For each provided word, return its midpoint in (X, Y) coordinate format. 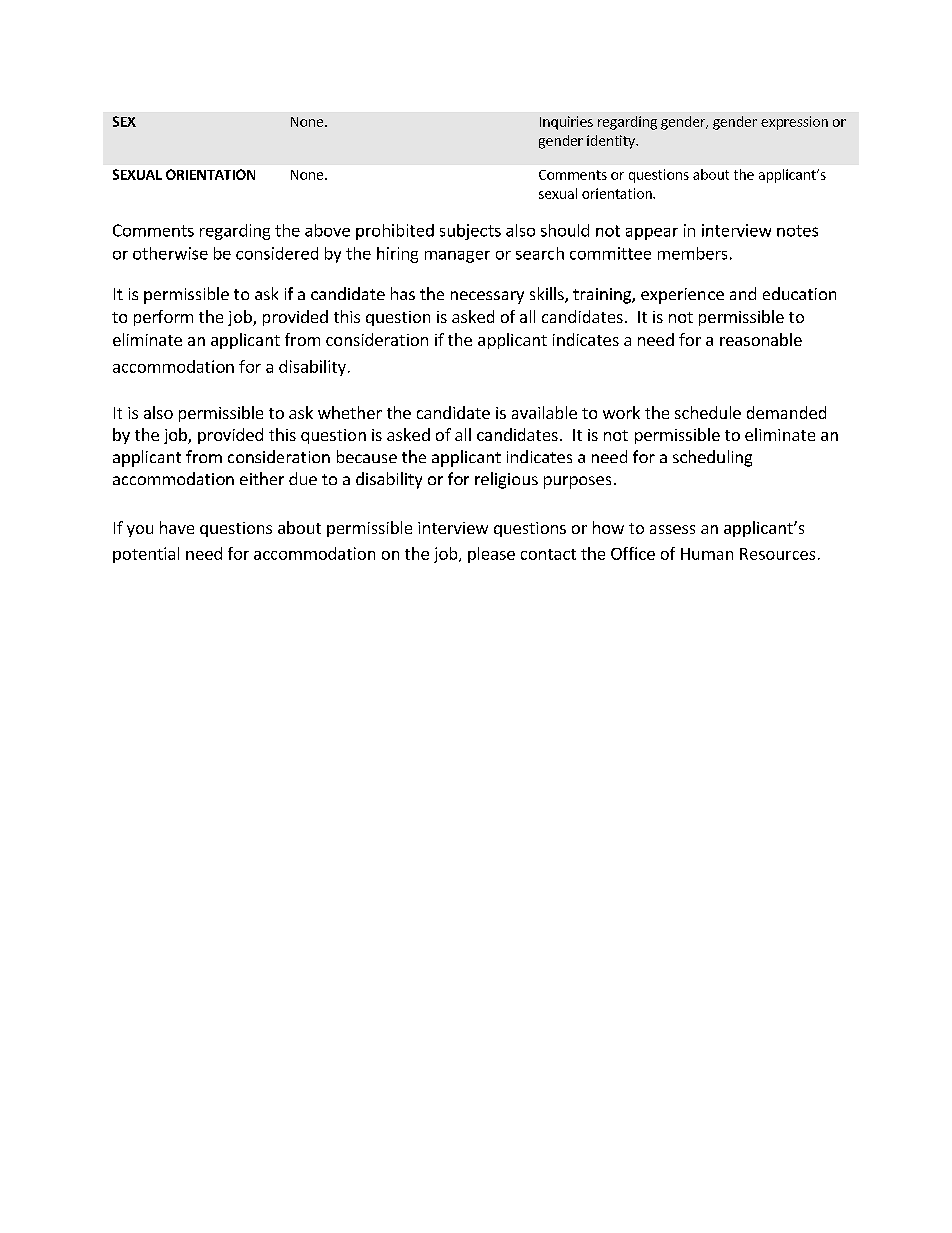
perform (163, 318)
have (177, 527)
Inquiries (566, 123)
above (327, 230)
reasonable (761, 339)
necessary (487, 297)
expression (794, 123)
